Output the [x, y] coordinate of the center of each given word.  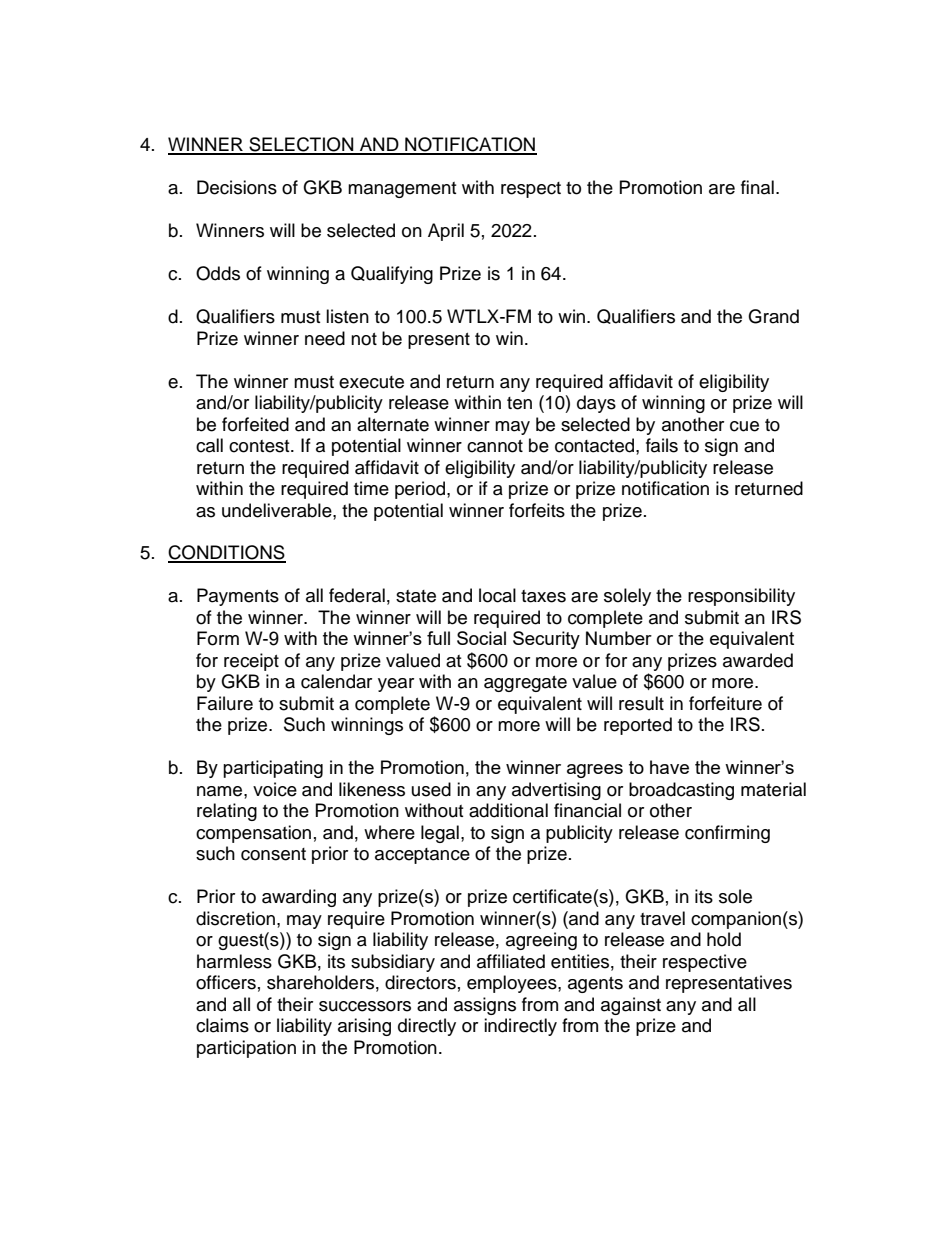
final [757, 187]
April [446, 232]
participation [246, 1049]
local [497, 595]
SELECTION [301, 145]
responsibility [741, 597]
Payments [238, 597]
